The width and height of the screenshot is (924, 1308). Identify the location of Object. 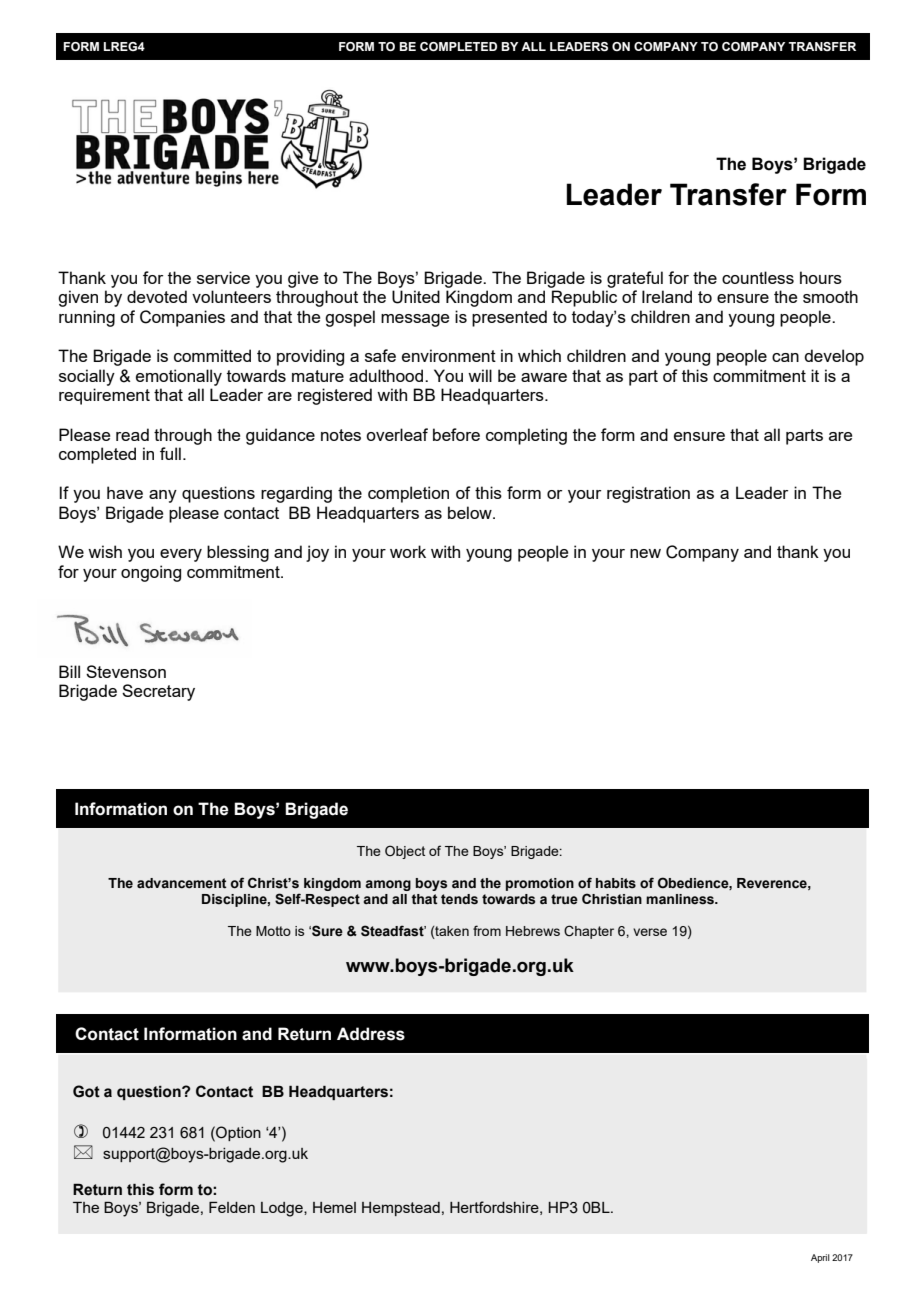
(405, 852).
